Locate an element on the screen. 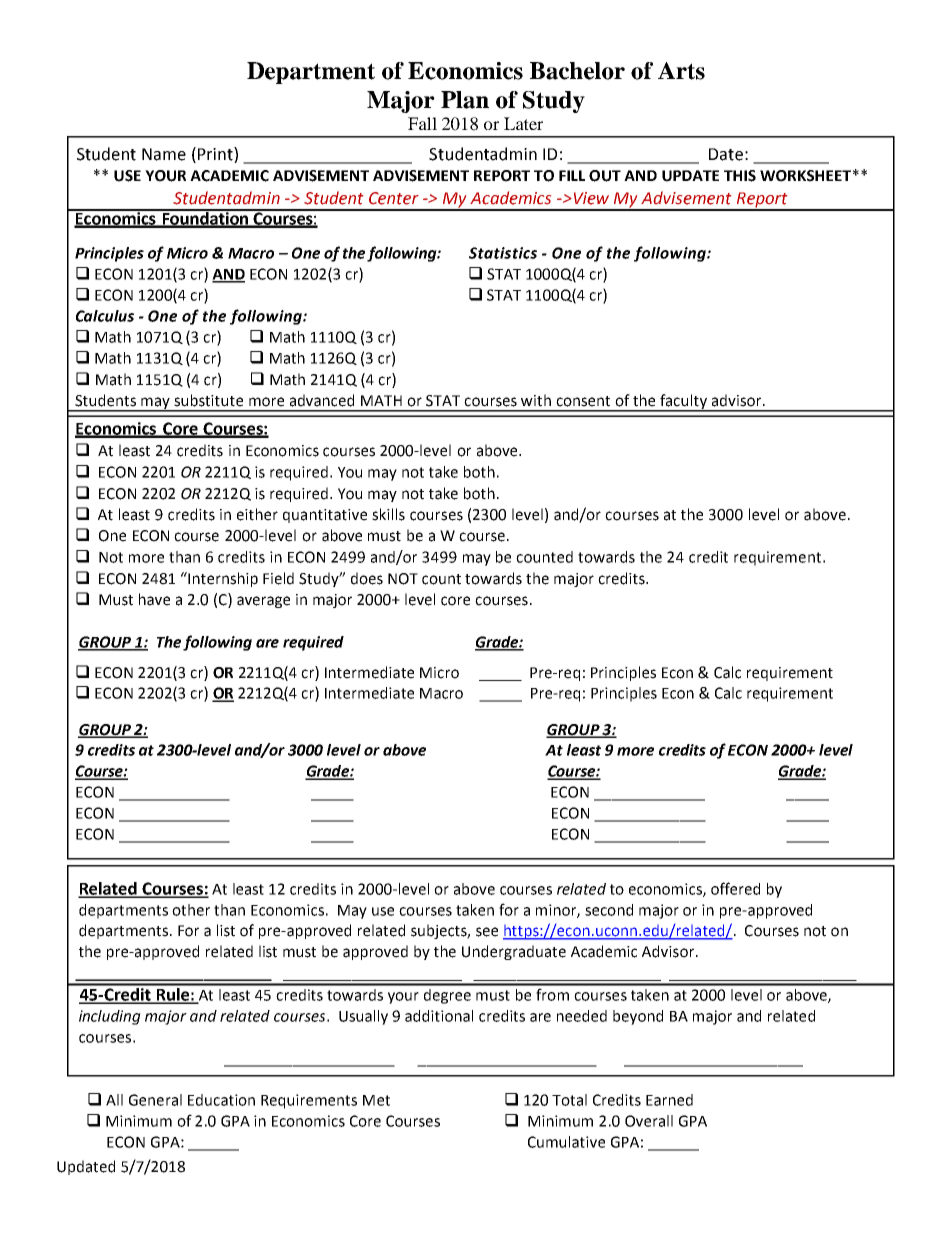 The height and width of the screenshot is (1233, 952). Plan is located at coordinates (465, 100).
